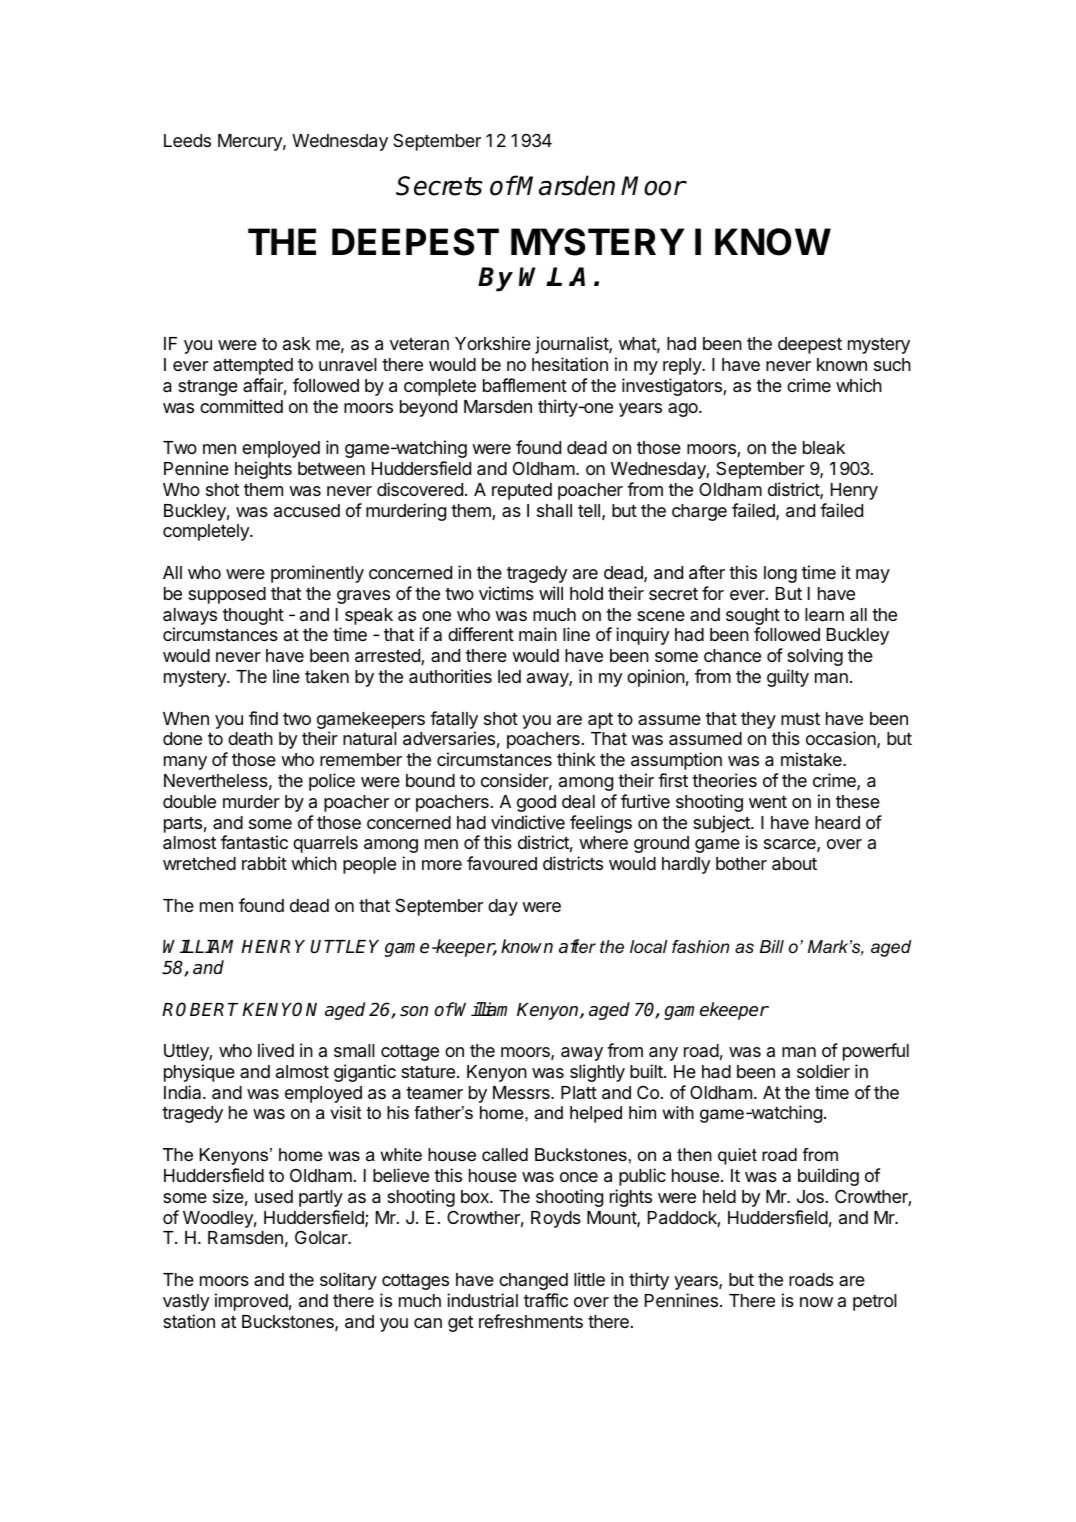 This screenshot has width=1076, height=1522. I want to click on think, so click(576, 759).
